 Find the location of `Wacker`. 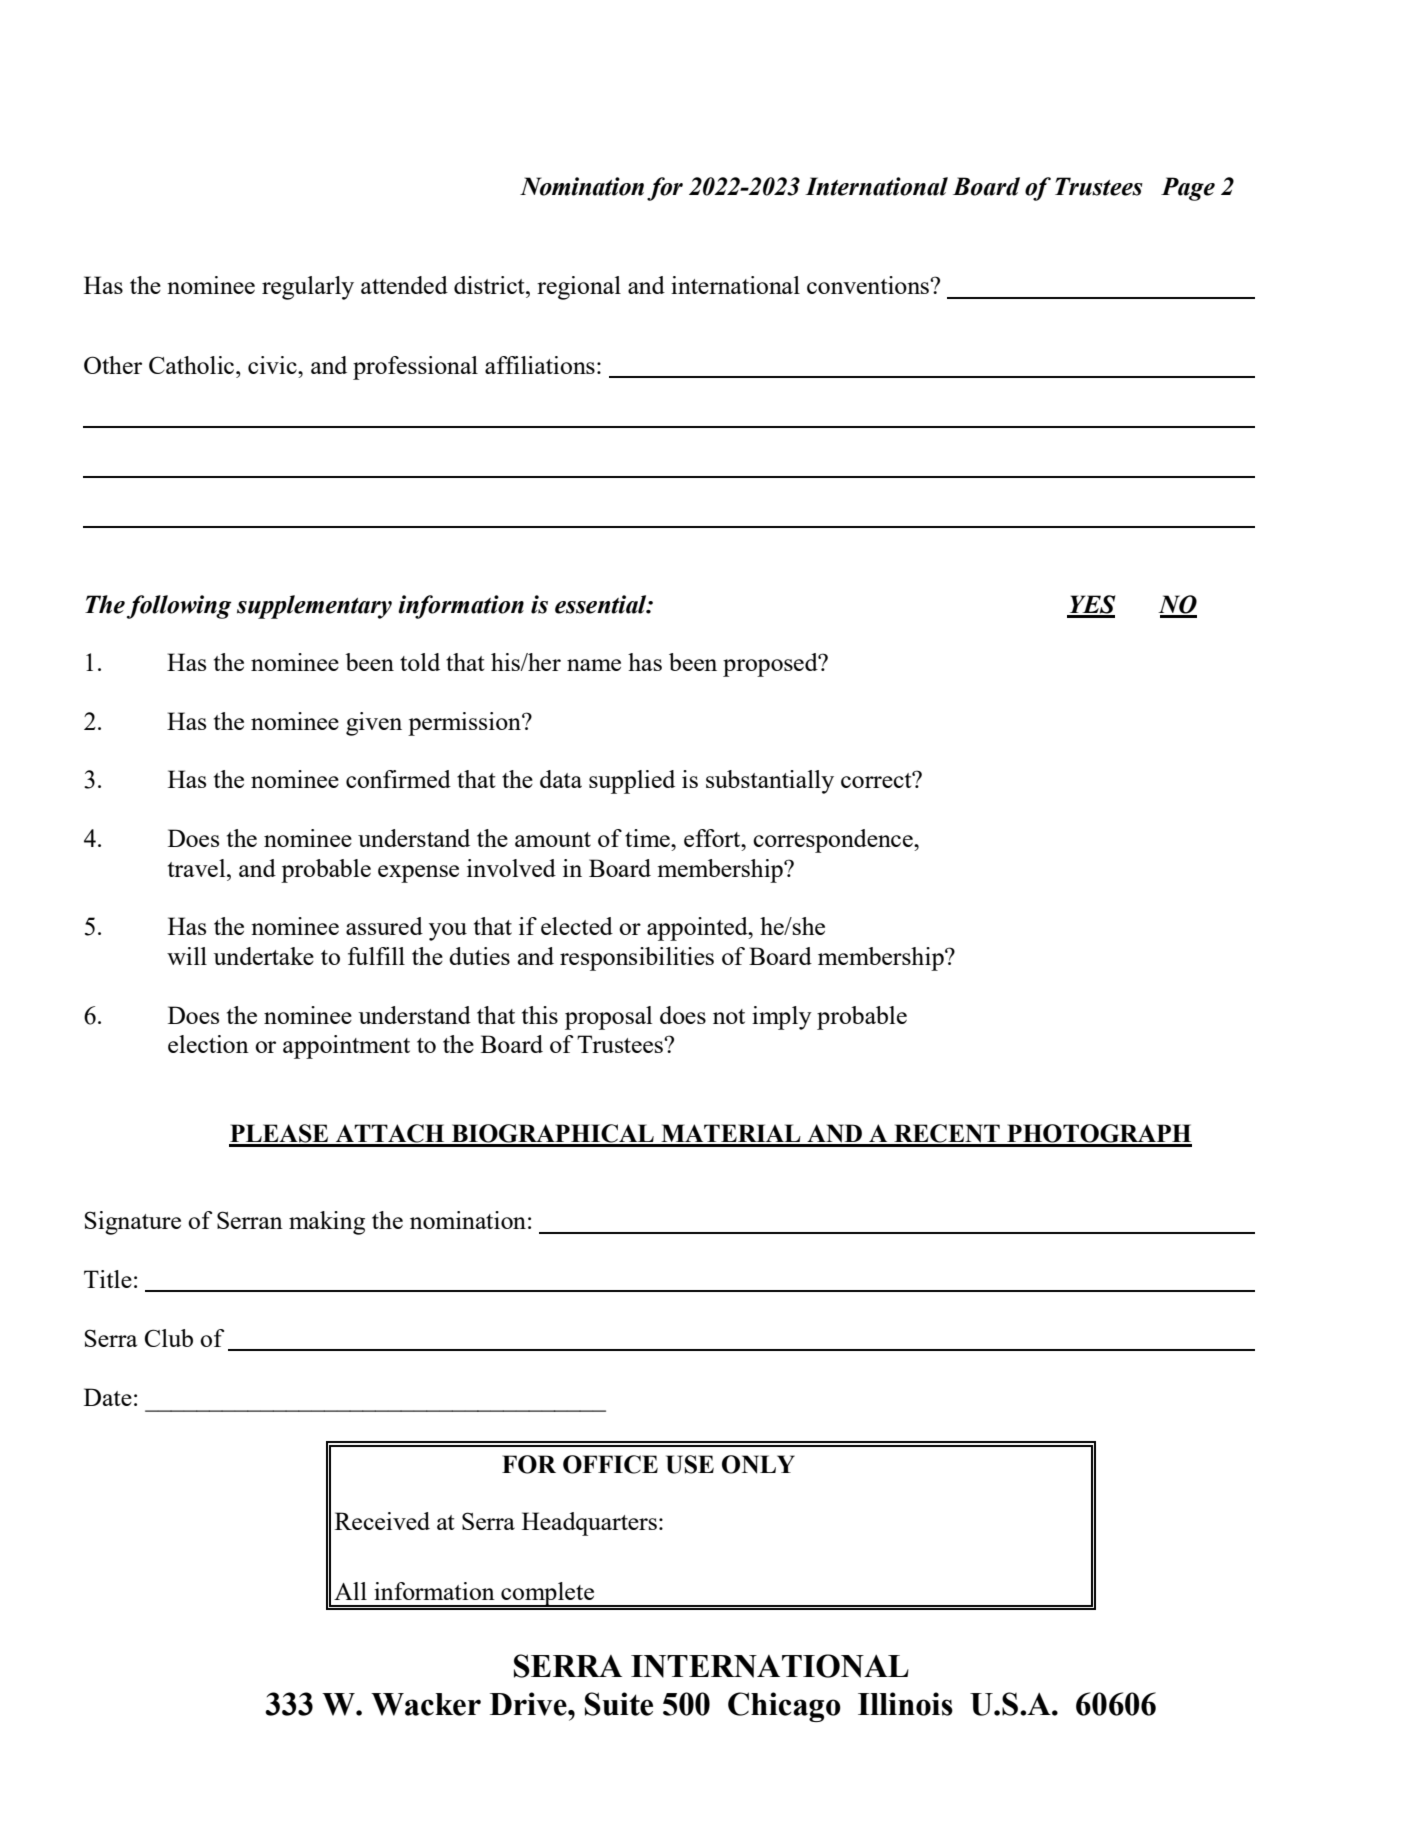

Wacker is located at coordinates (426, 1704).
